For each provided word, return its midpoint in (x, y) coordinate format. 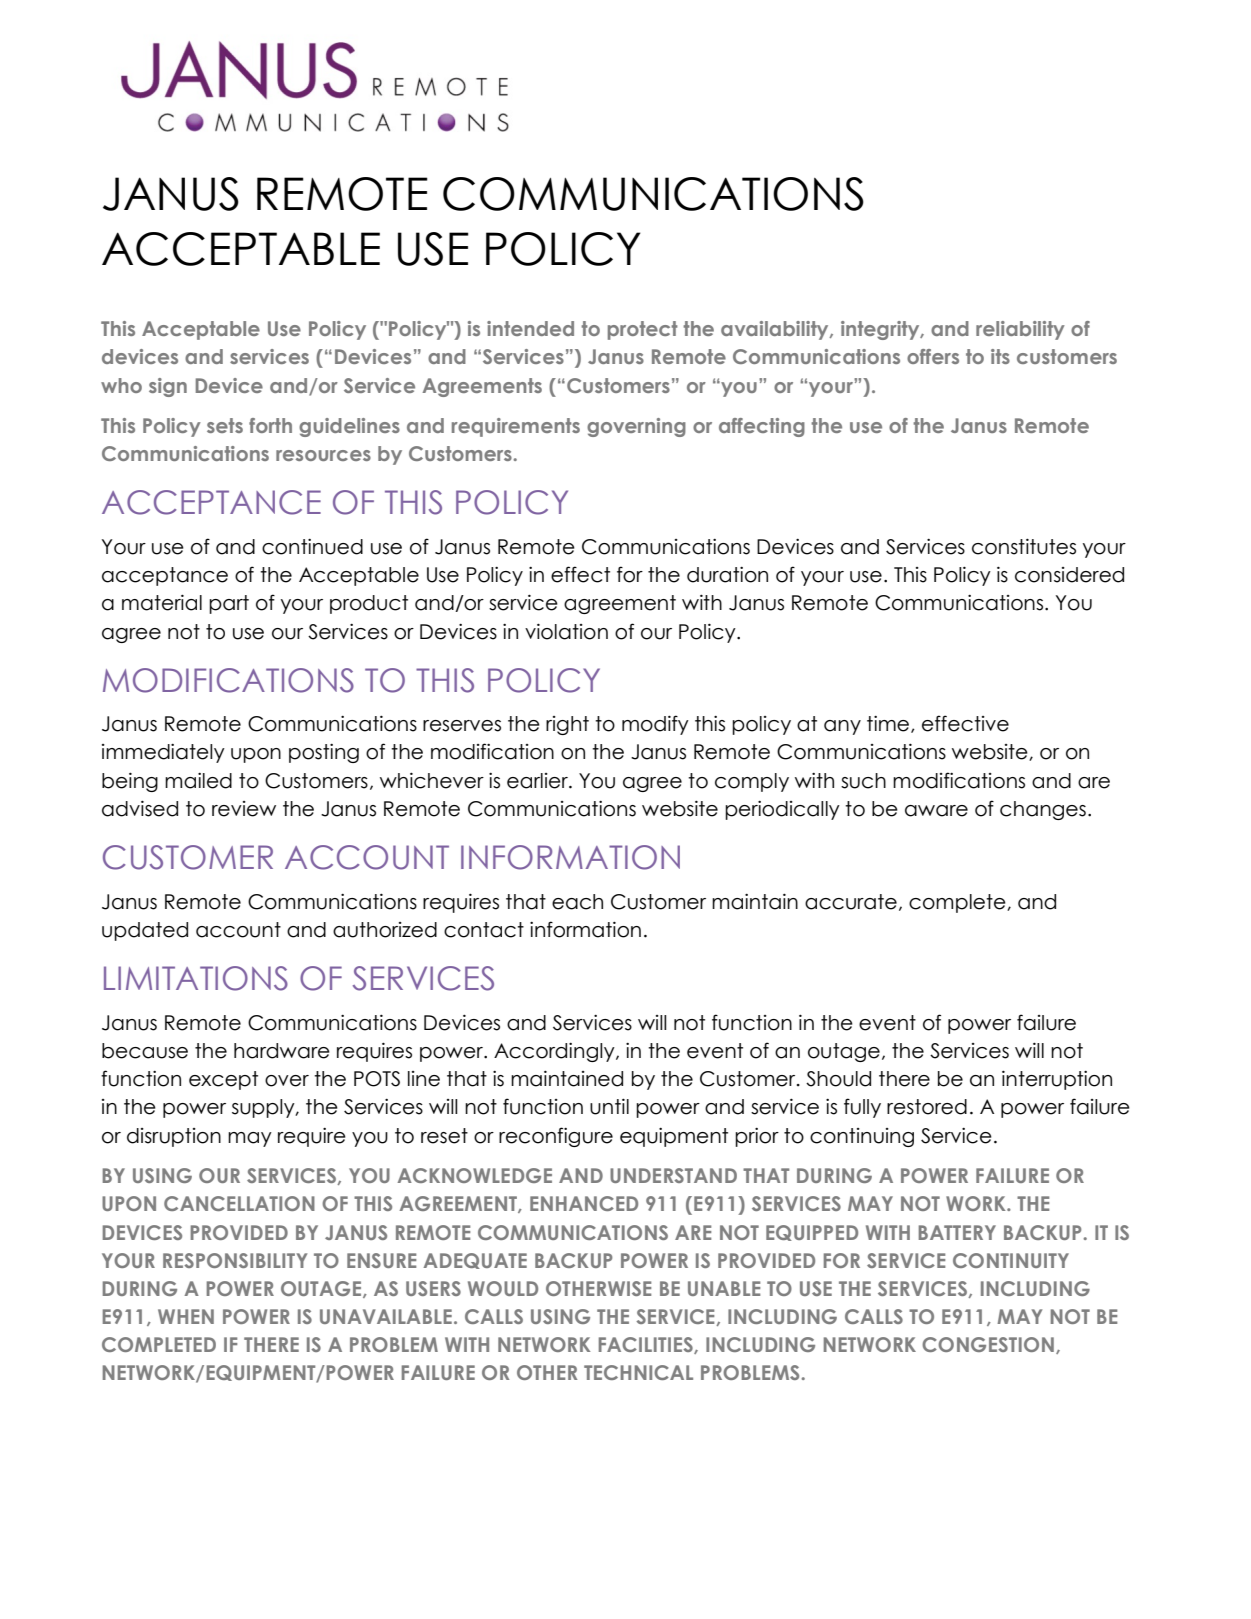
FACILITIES (647, 1345)
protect (643, 330)
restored (927, 1107)
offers (933, 356)
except (223, 1080)
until (609, 1106)
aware (936, 811)
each (577, 902)
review (244, 809)
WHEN (186, 1316)
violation (566, 631)
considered (1069, 575)
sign (168, 387)
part (229, 604)
